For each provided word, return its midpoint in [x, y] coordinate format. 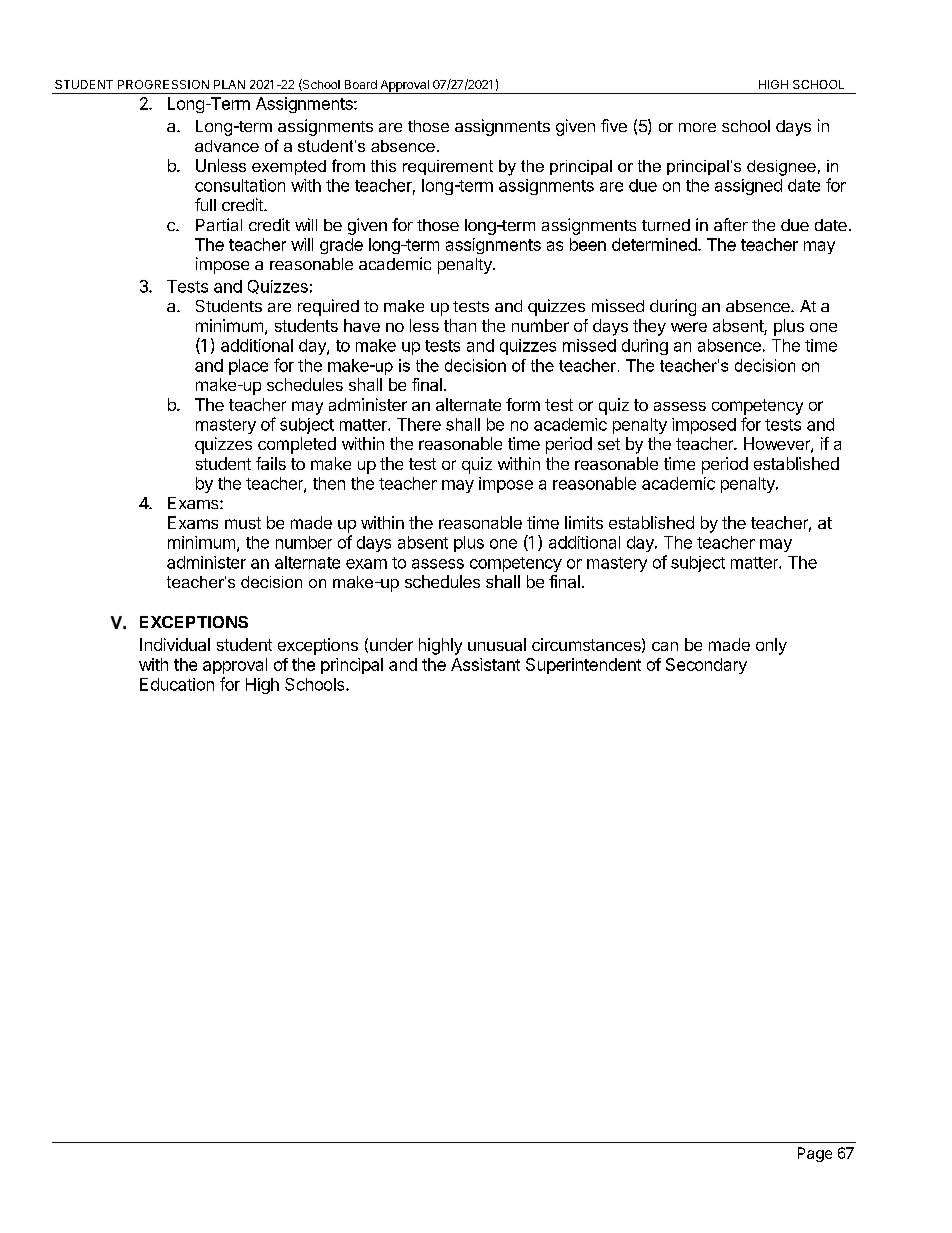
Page [815, 1154]
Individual [175, 644]
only [771, 646]
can [665, 646]
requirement [448, 167]
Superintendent [583, 666]
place [248, 367]
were [689, 327]
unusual [497, 644]
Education [177, 684]
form [523, 404]
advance [227, 146]
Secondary [706, 666]
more [697, 127]
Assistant [485, 664]
